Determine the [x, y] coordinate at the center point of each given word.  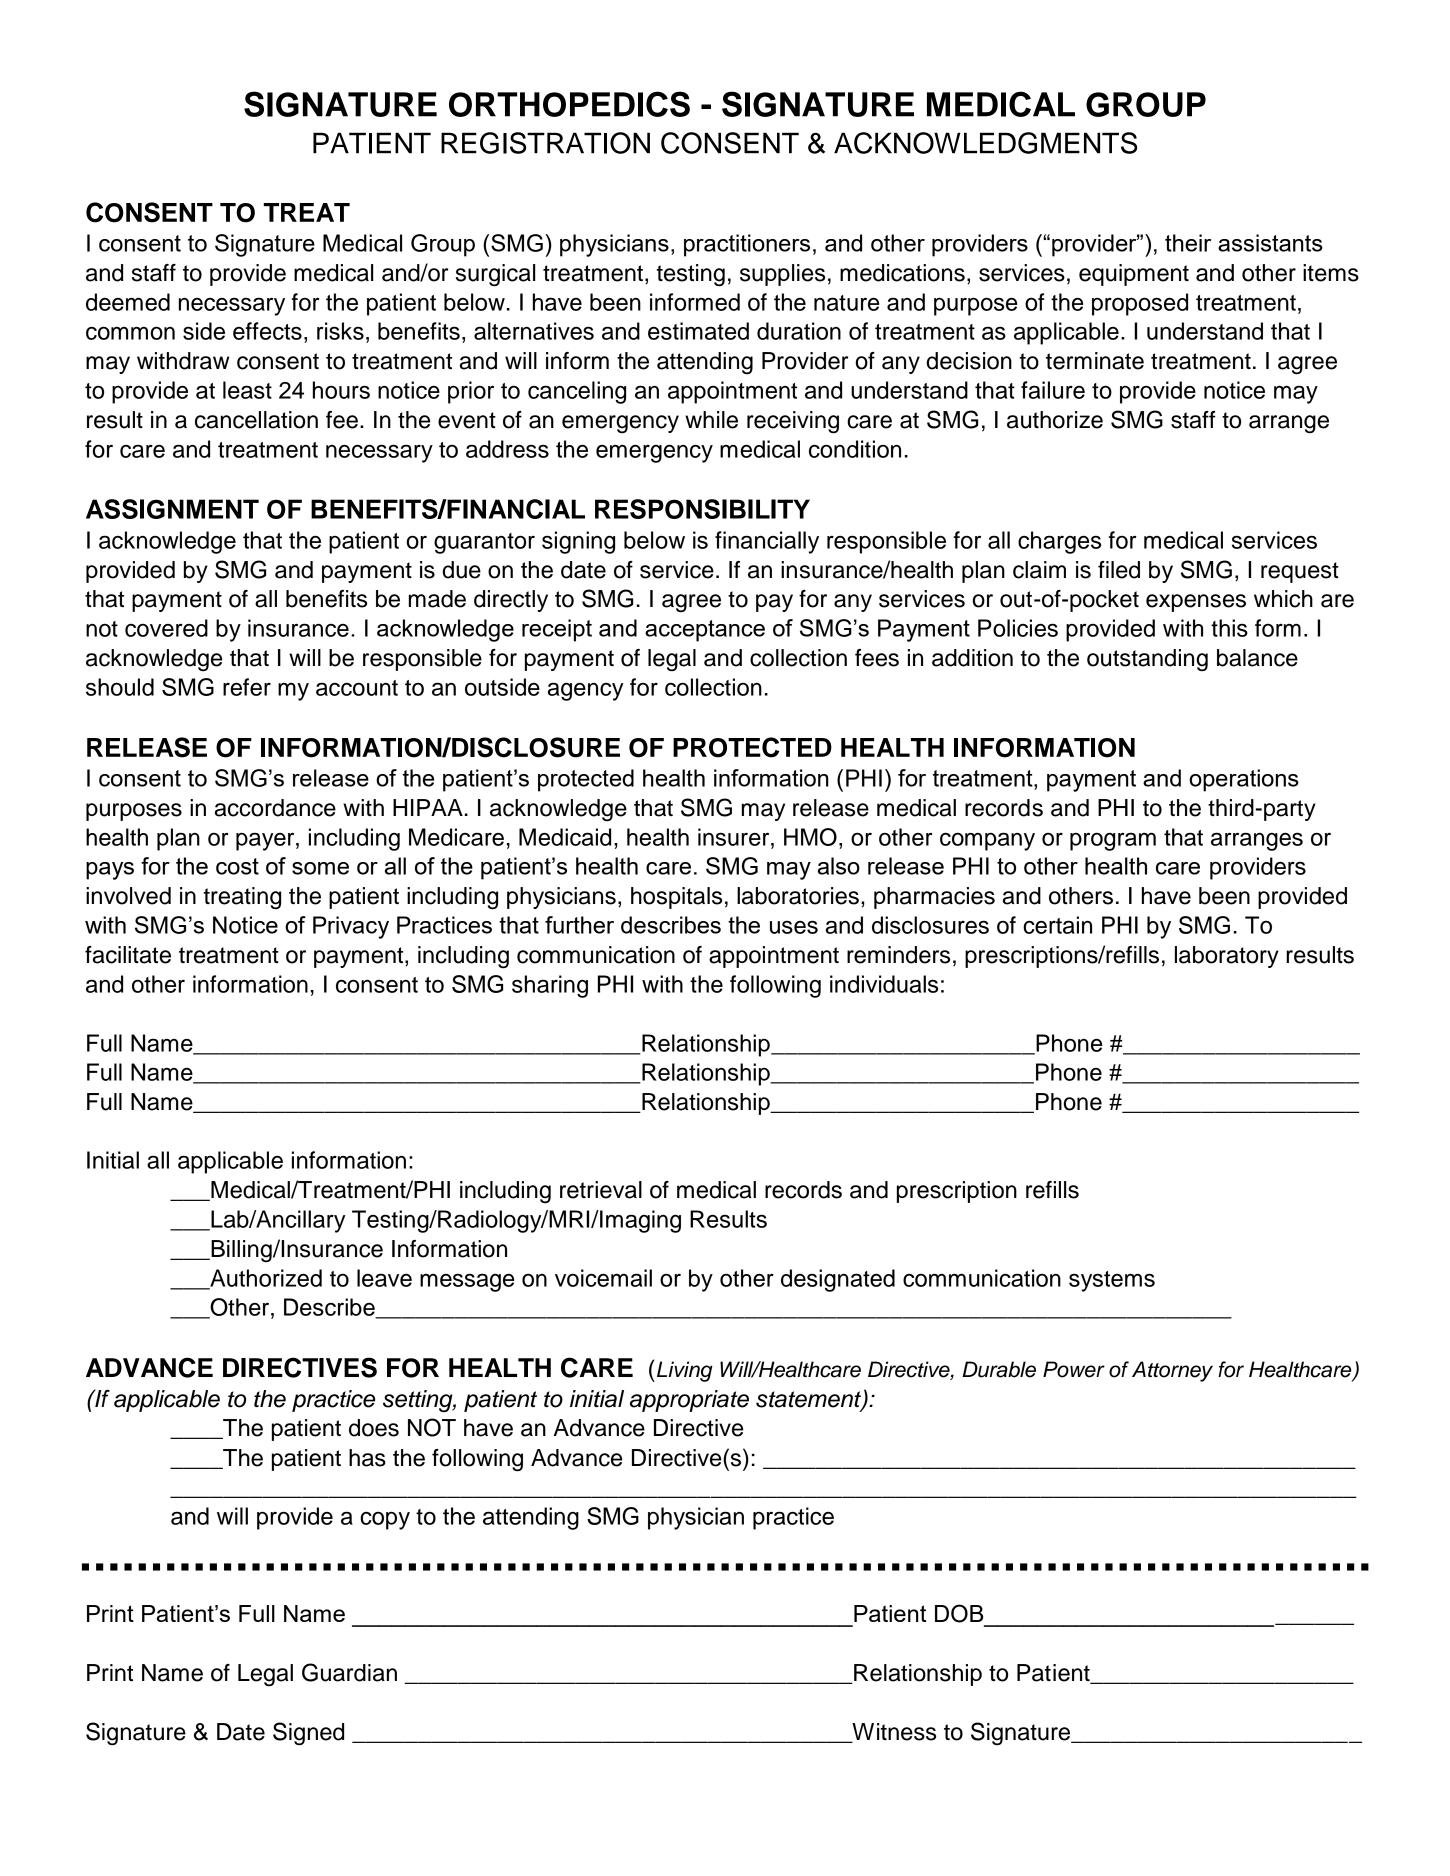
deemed [128, 302]
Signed [308, 1734]
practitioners [747, 245]
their [1188, 243]
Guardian [349, 1672]
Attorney [1172, 1371]
